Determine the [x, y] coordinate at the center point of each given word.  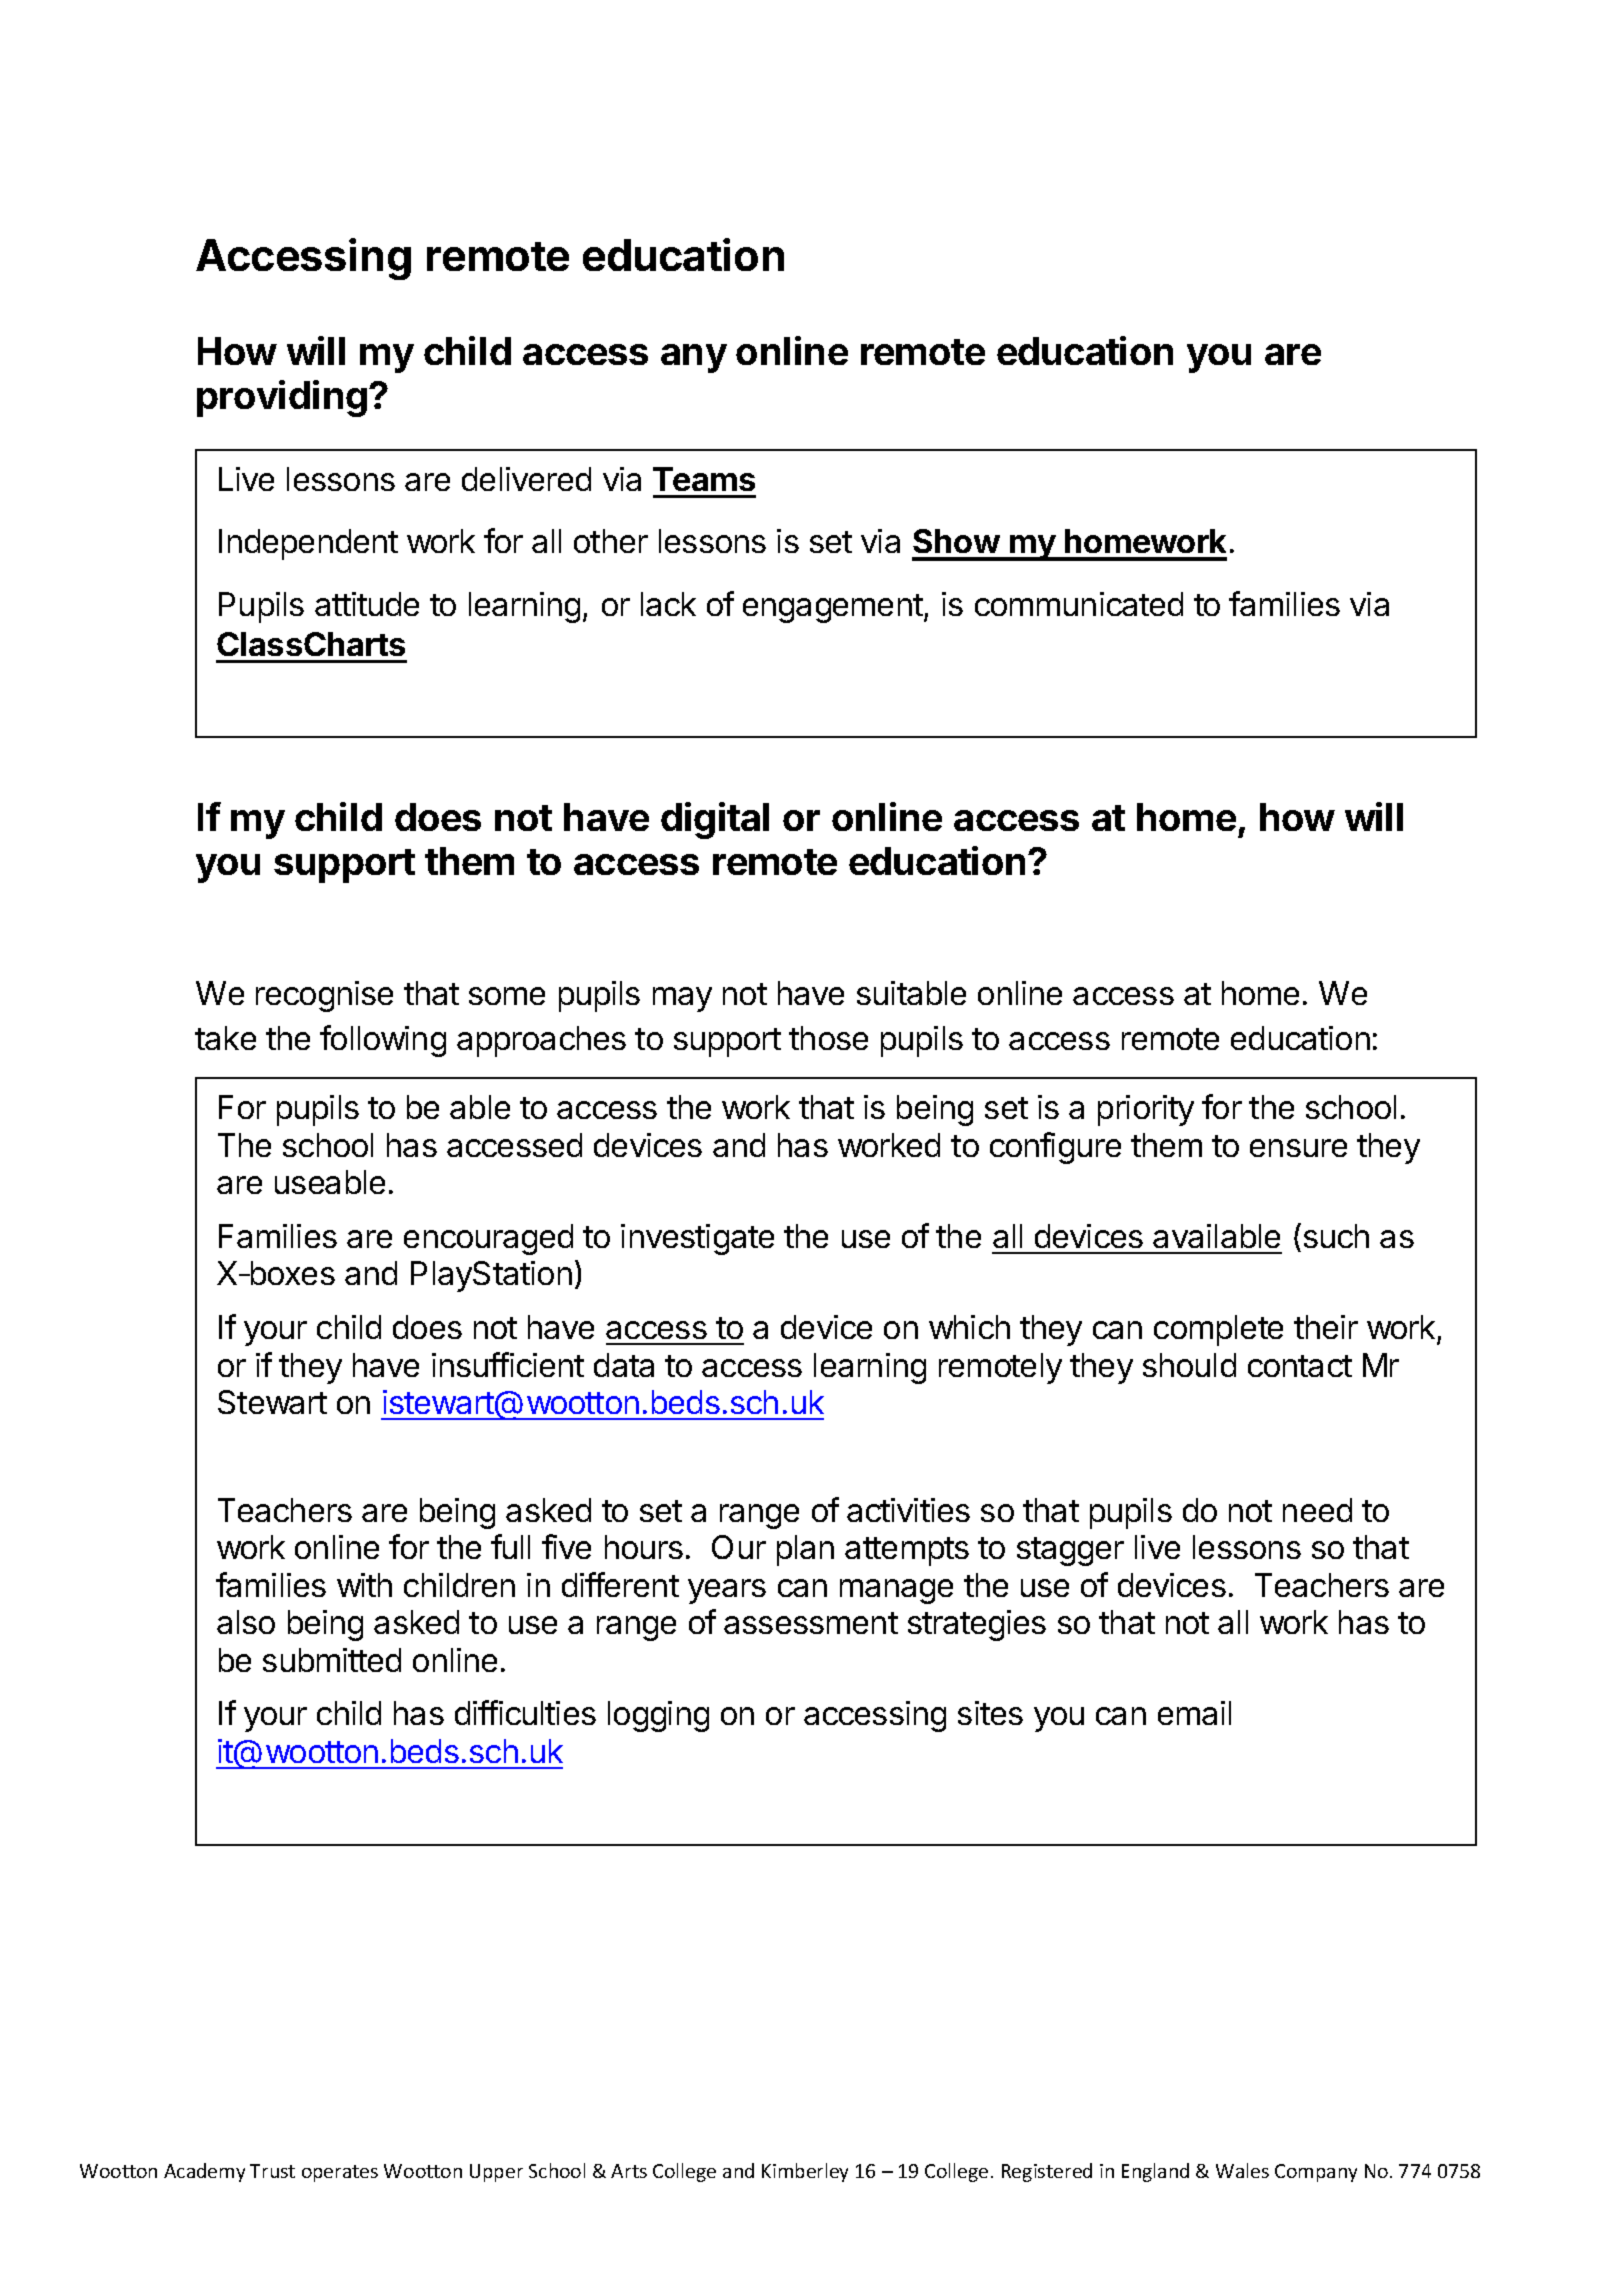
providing [282, 398]
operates [340, 2173]
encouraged [488, 1239]
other [611, 541]
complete [1218, 1330]
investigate [697, 1239]
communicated [1079, 604]
